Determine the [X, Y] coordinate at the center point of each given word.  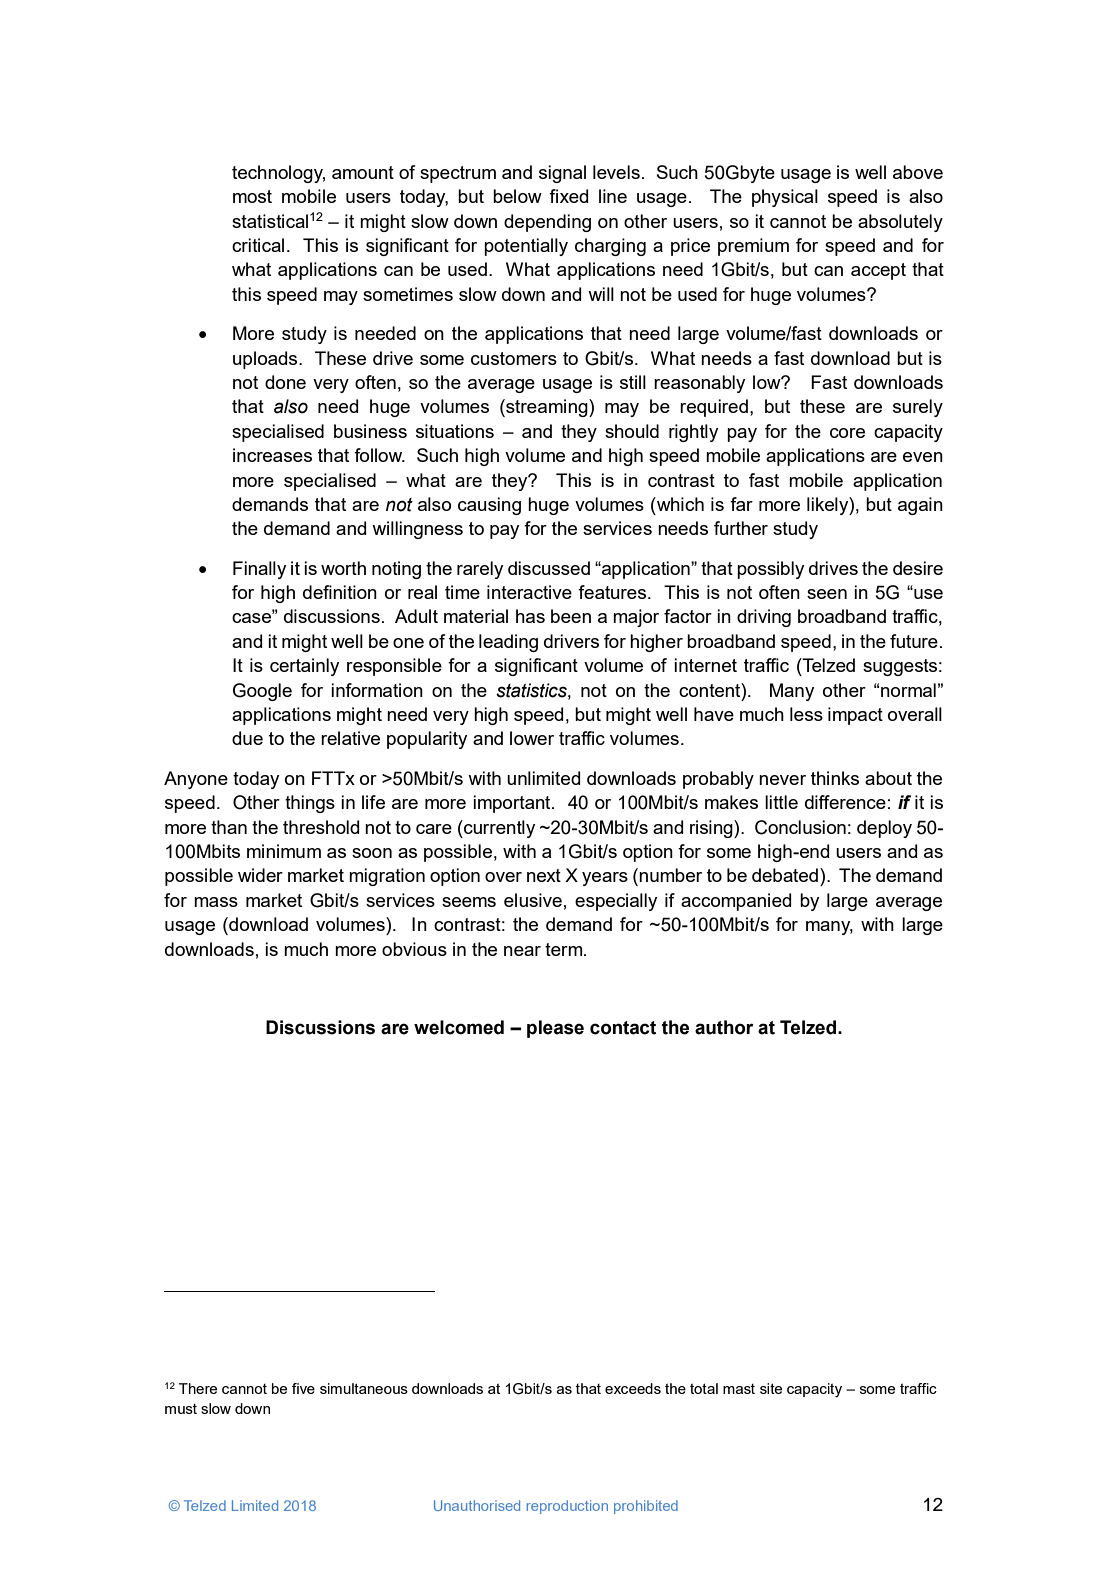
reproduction [567, 1507]
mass [216, 902]
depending [547, 223]
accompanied [736, 902]
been [571, 616]
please [555, 1029]
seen [827, 594]
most [252, 196]
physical [785, 198]
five [303, 1388]
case [252, 617]
